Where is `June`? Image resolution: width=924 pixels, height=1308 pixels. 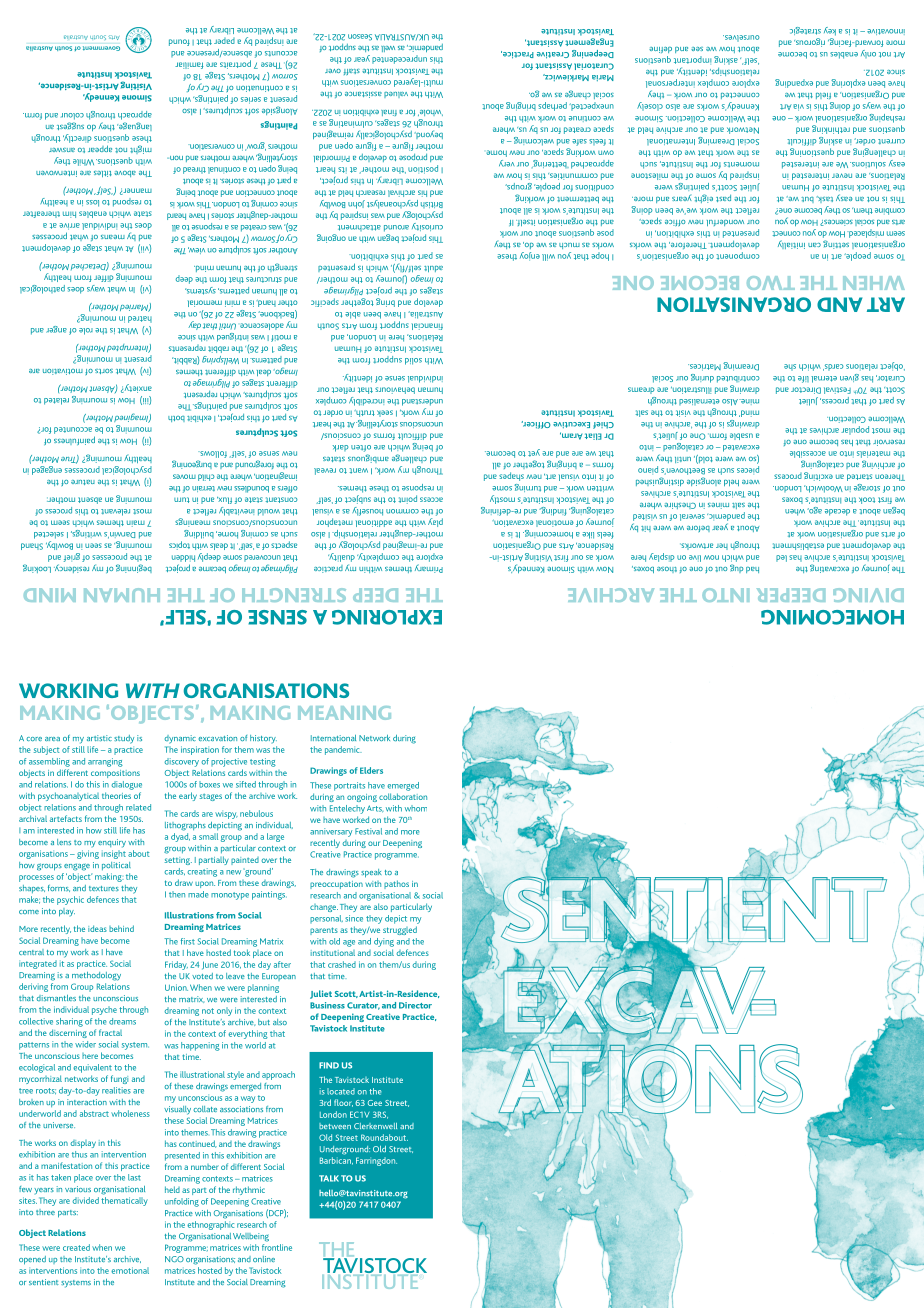
June is located at coordinates (210, 965).
